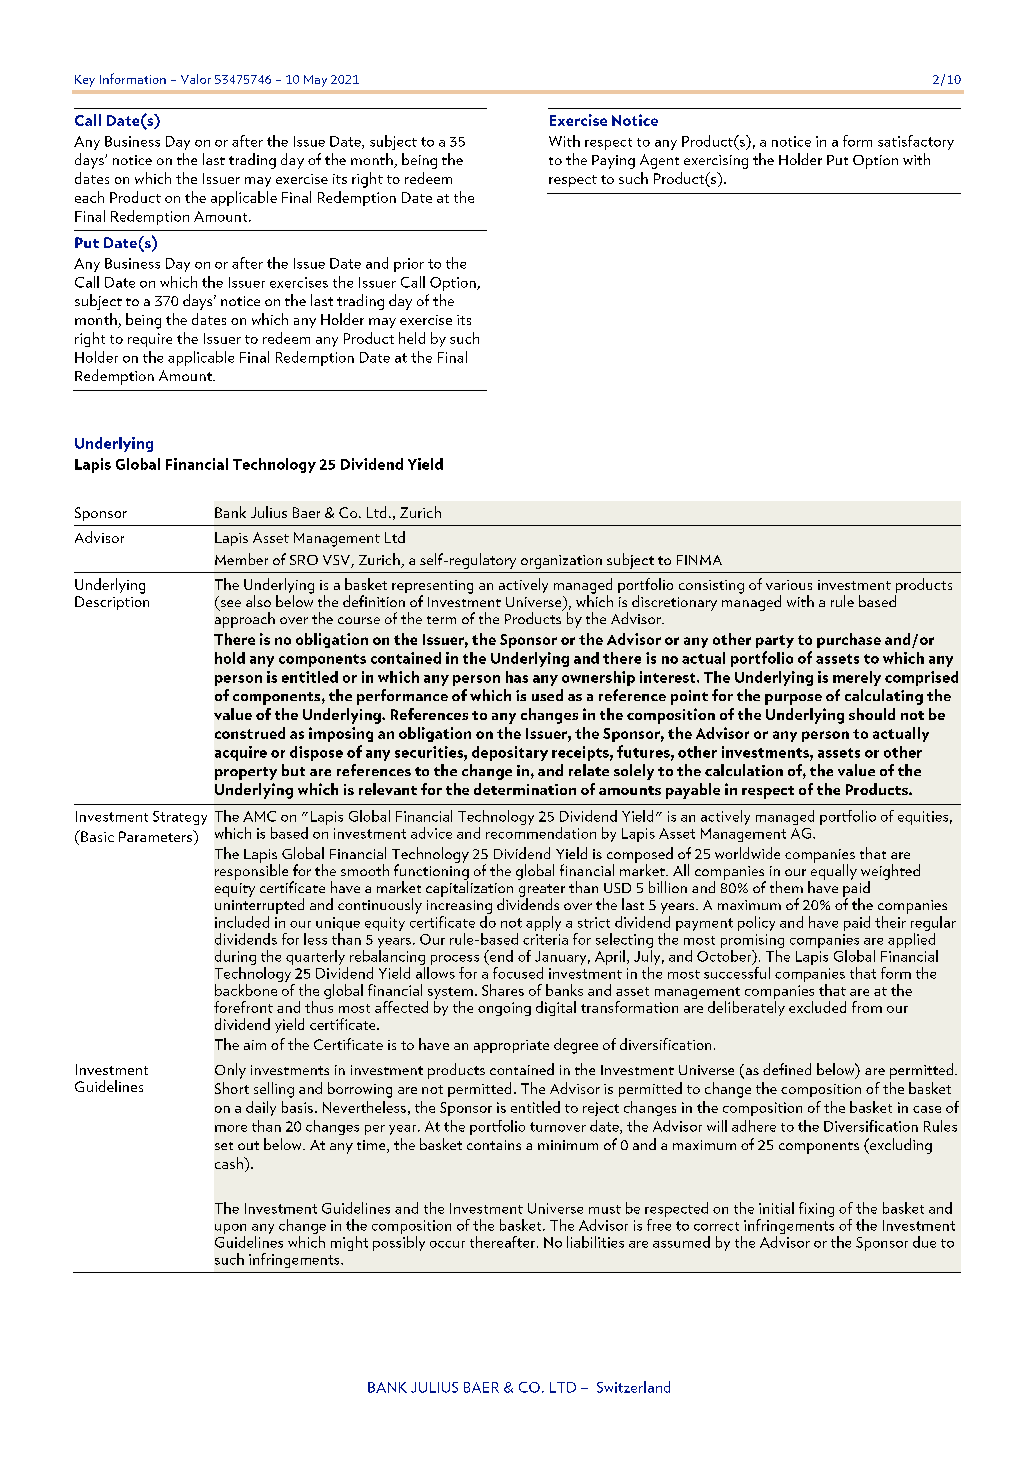 This page has height=1463, width=1035. Describe the element at coordinates (241, 753) in the page. I see `acquire` at that location.
